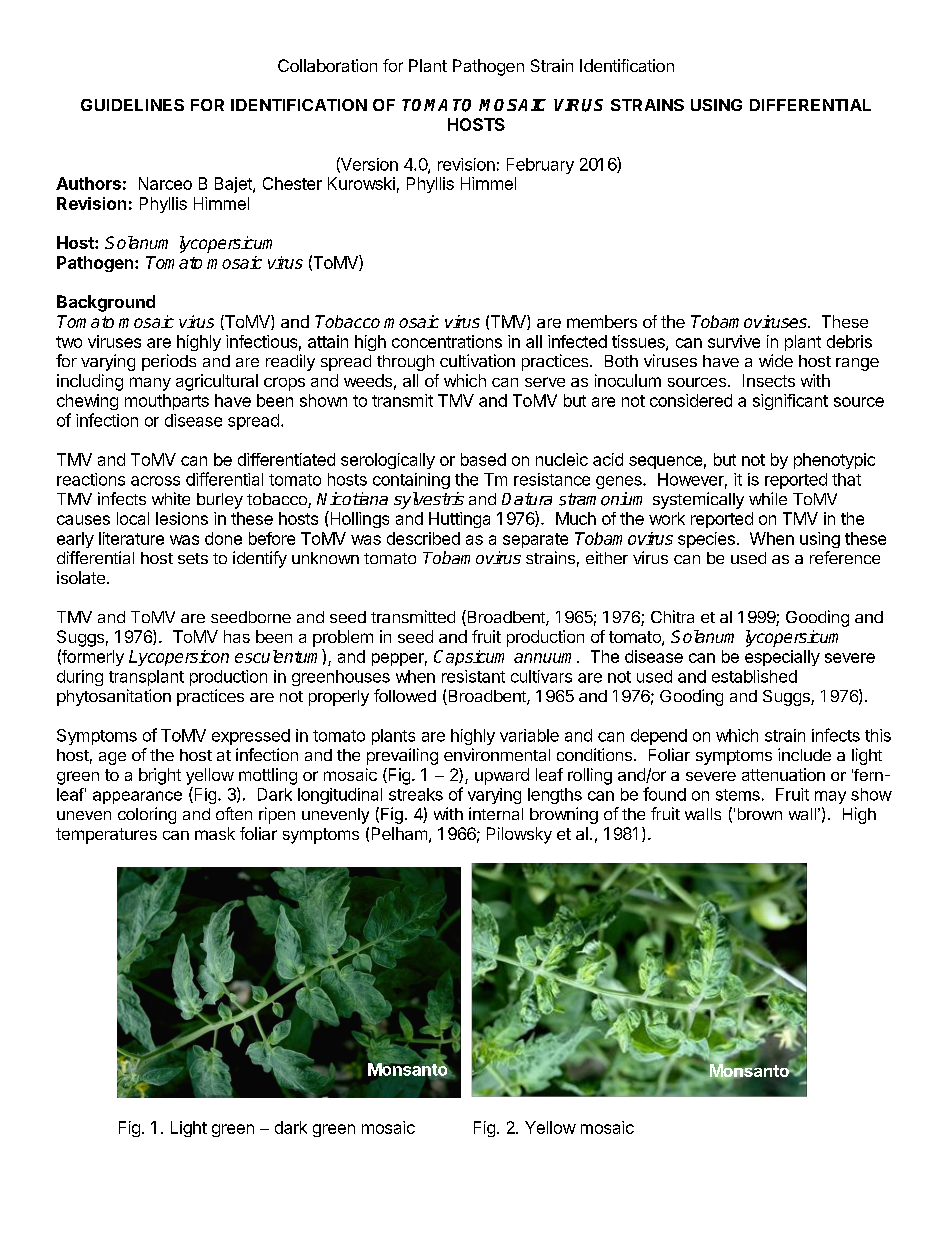  What do you see at coordinates (540, 166) in the image?
I see `February` at bounding box center [540, 166].
